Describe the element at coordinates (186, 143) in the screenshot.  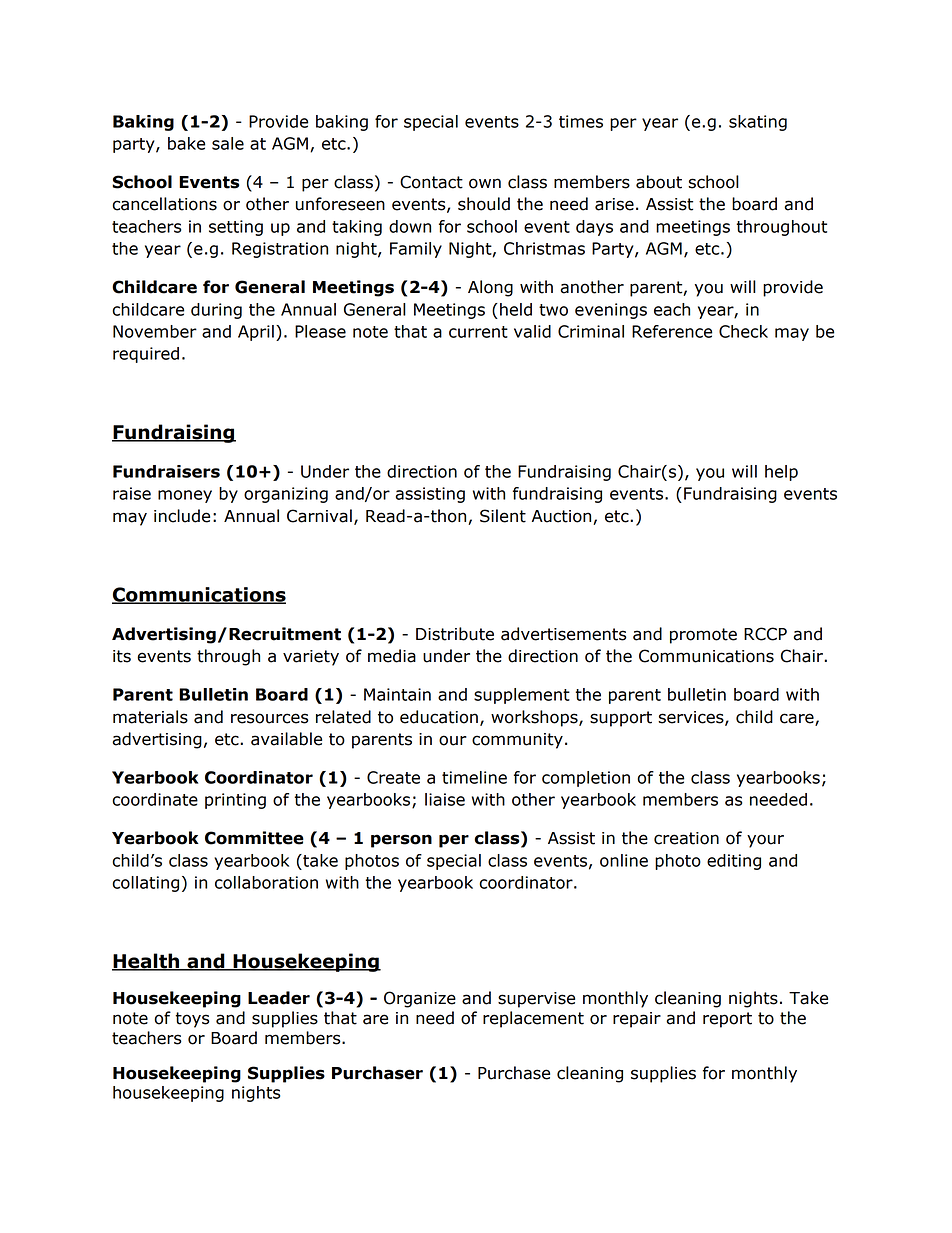
I see `bake` at that location.
